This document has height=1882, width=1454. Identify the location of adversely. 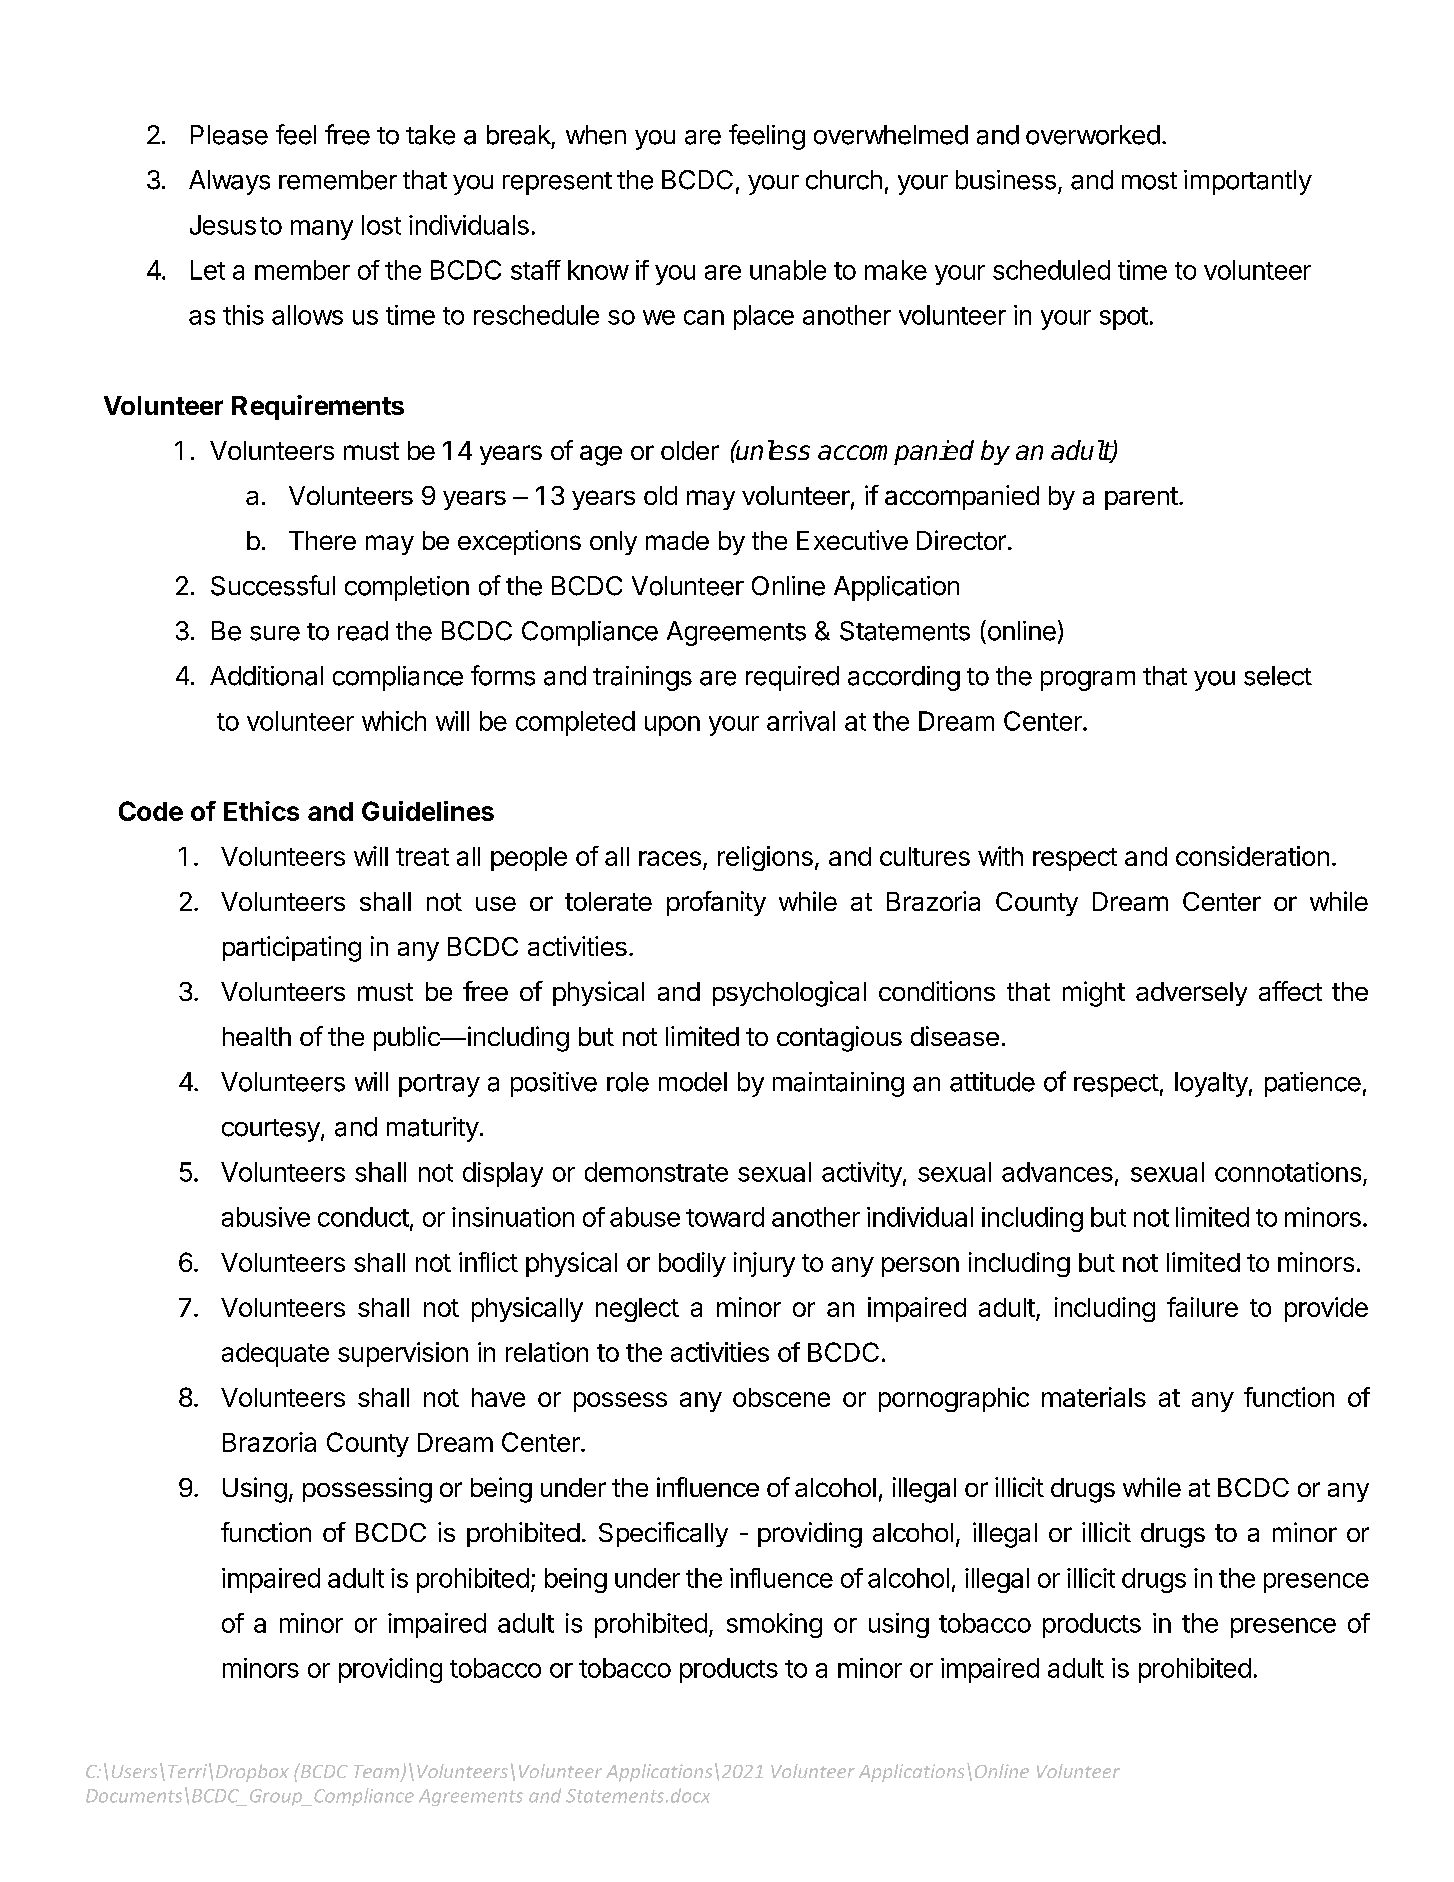
(1191, 994).
